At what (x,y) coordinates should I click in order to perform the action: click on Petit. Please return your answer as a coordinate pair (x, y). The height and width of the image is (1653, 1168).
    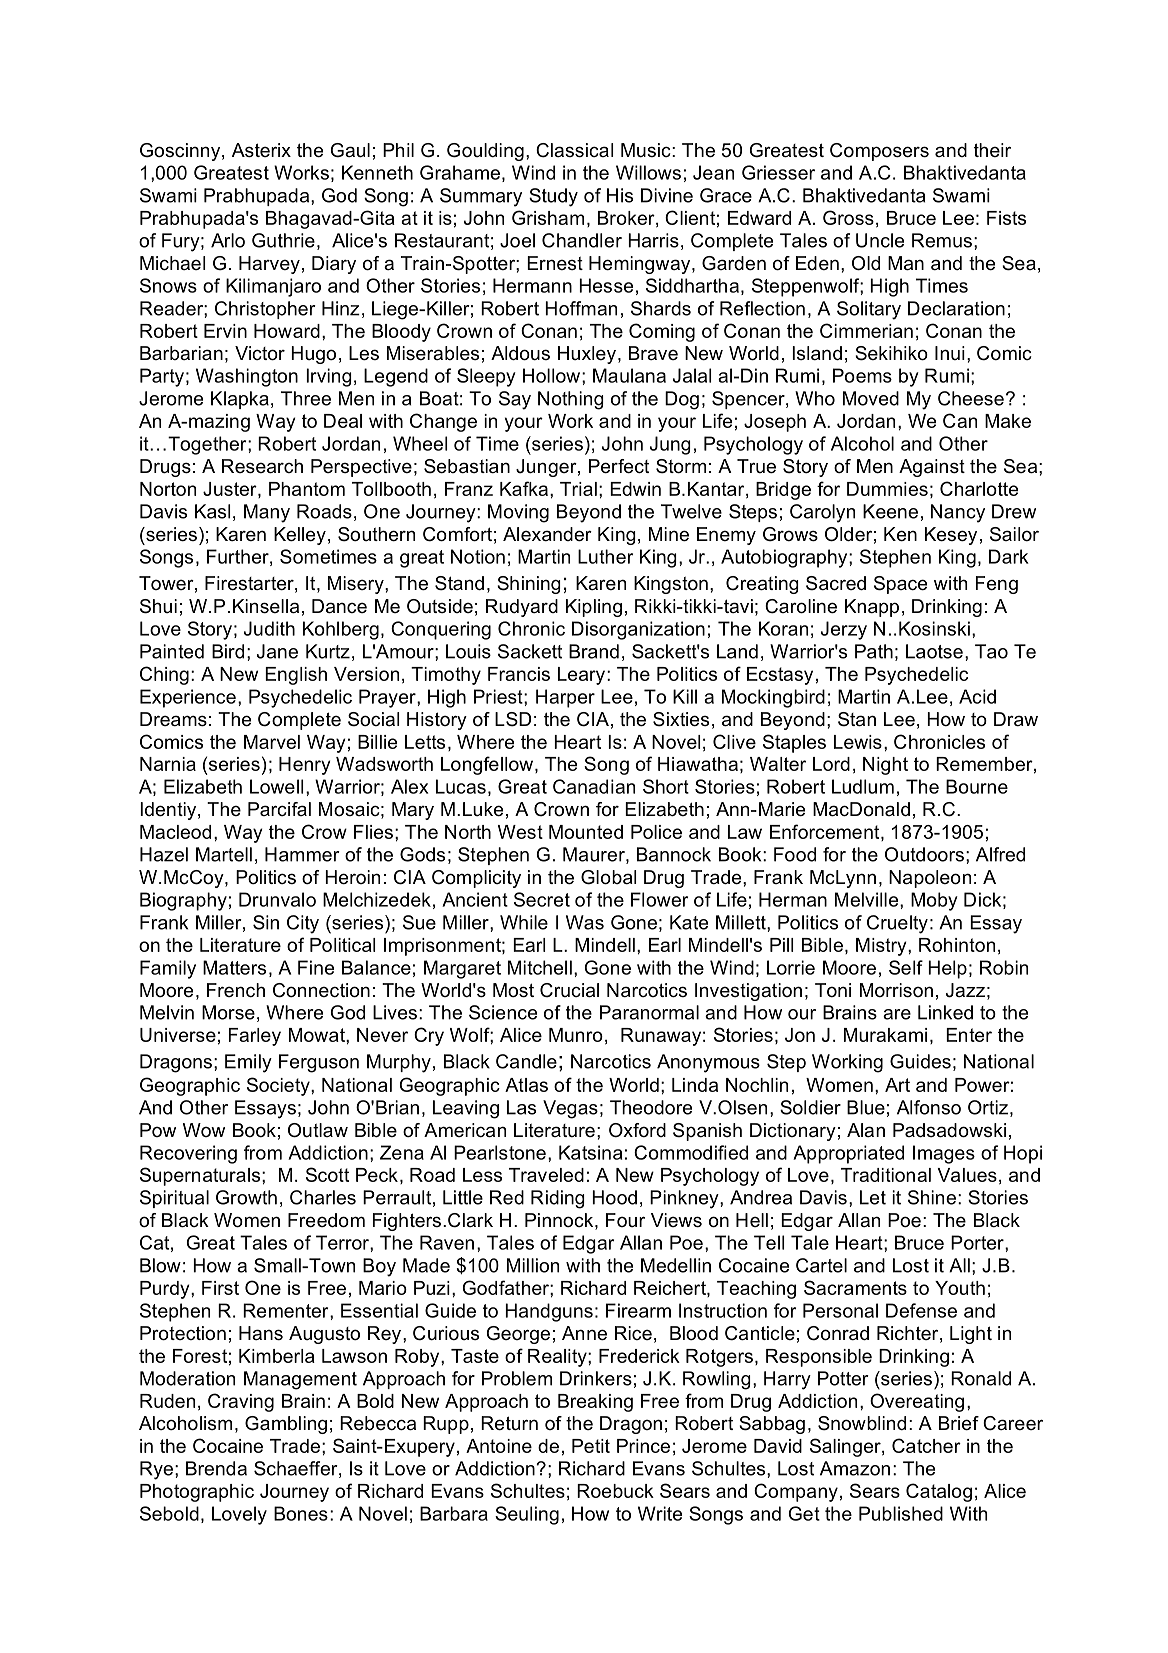
    Looking at the image, I should click on (591, 1446).
